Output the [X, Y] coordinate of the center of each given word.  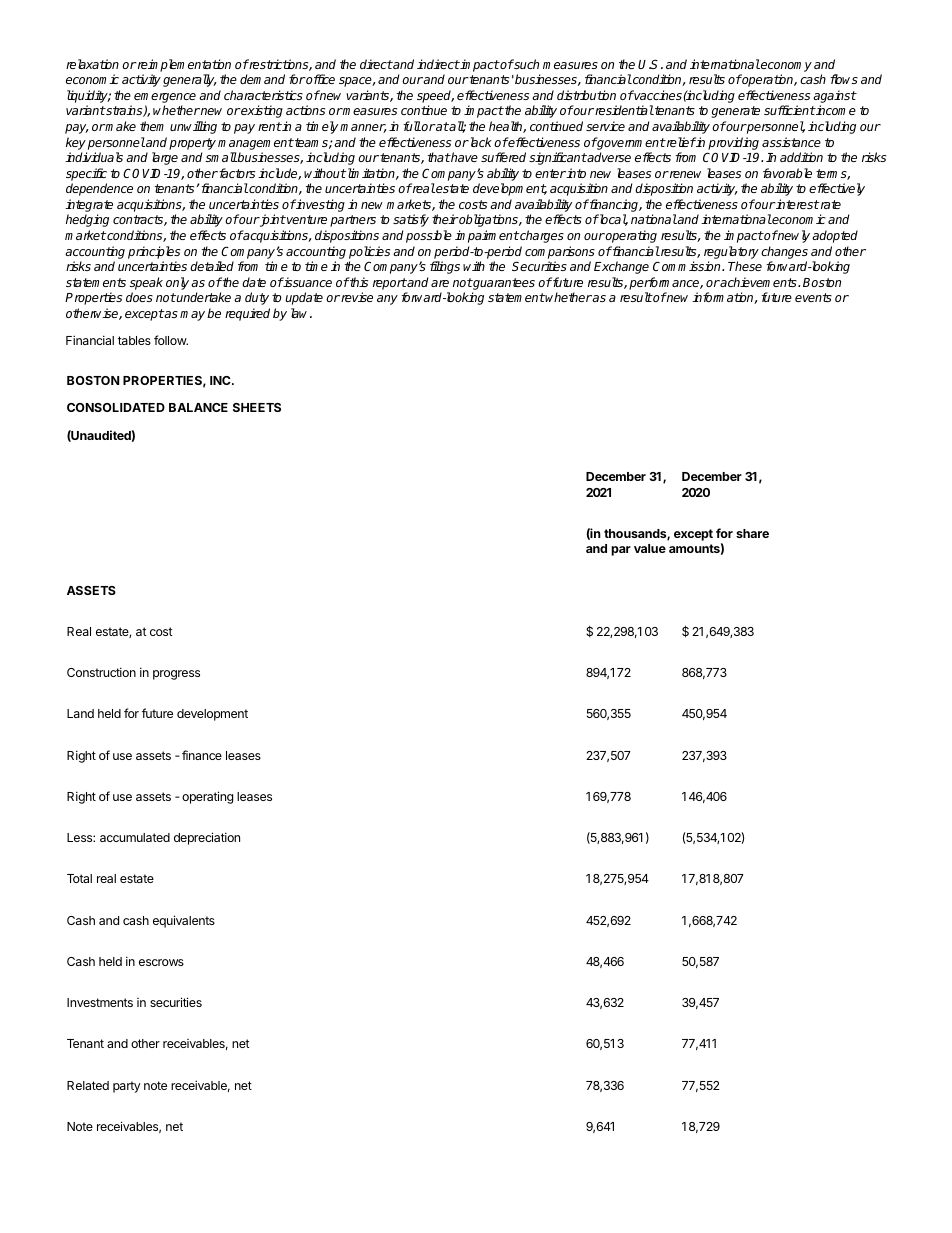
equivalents [184, 921]
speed [435, 96]
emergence [165, 99]
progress [176, 675]
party [127, 1087]
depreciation [207, 838]
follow [171, 340]
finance [202, 755]
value [650, 548]
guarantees [503, 284]
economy [785, 67]
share [752, 533]
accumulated [135, 837]
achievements [759, 282]
